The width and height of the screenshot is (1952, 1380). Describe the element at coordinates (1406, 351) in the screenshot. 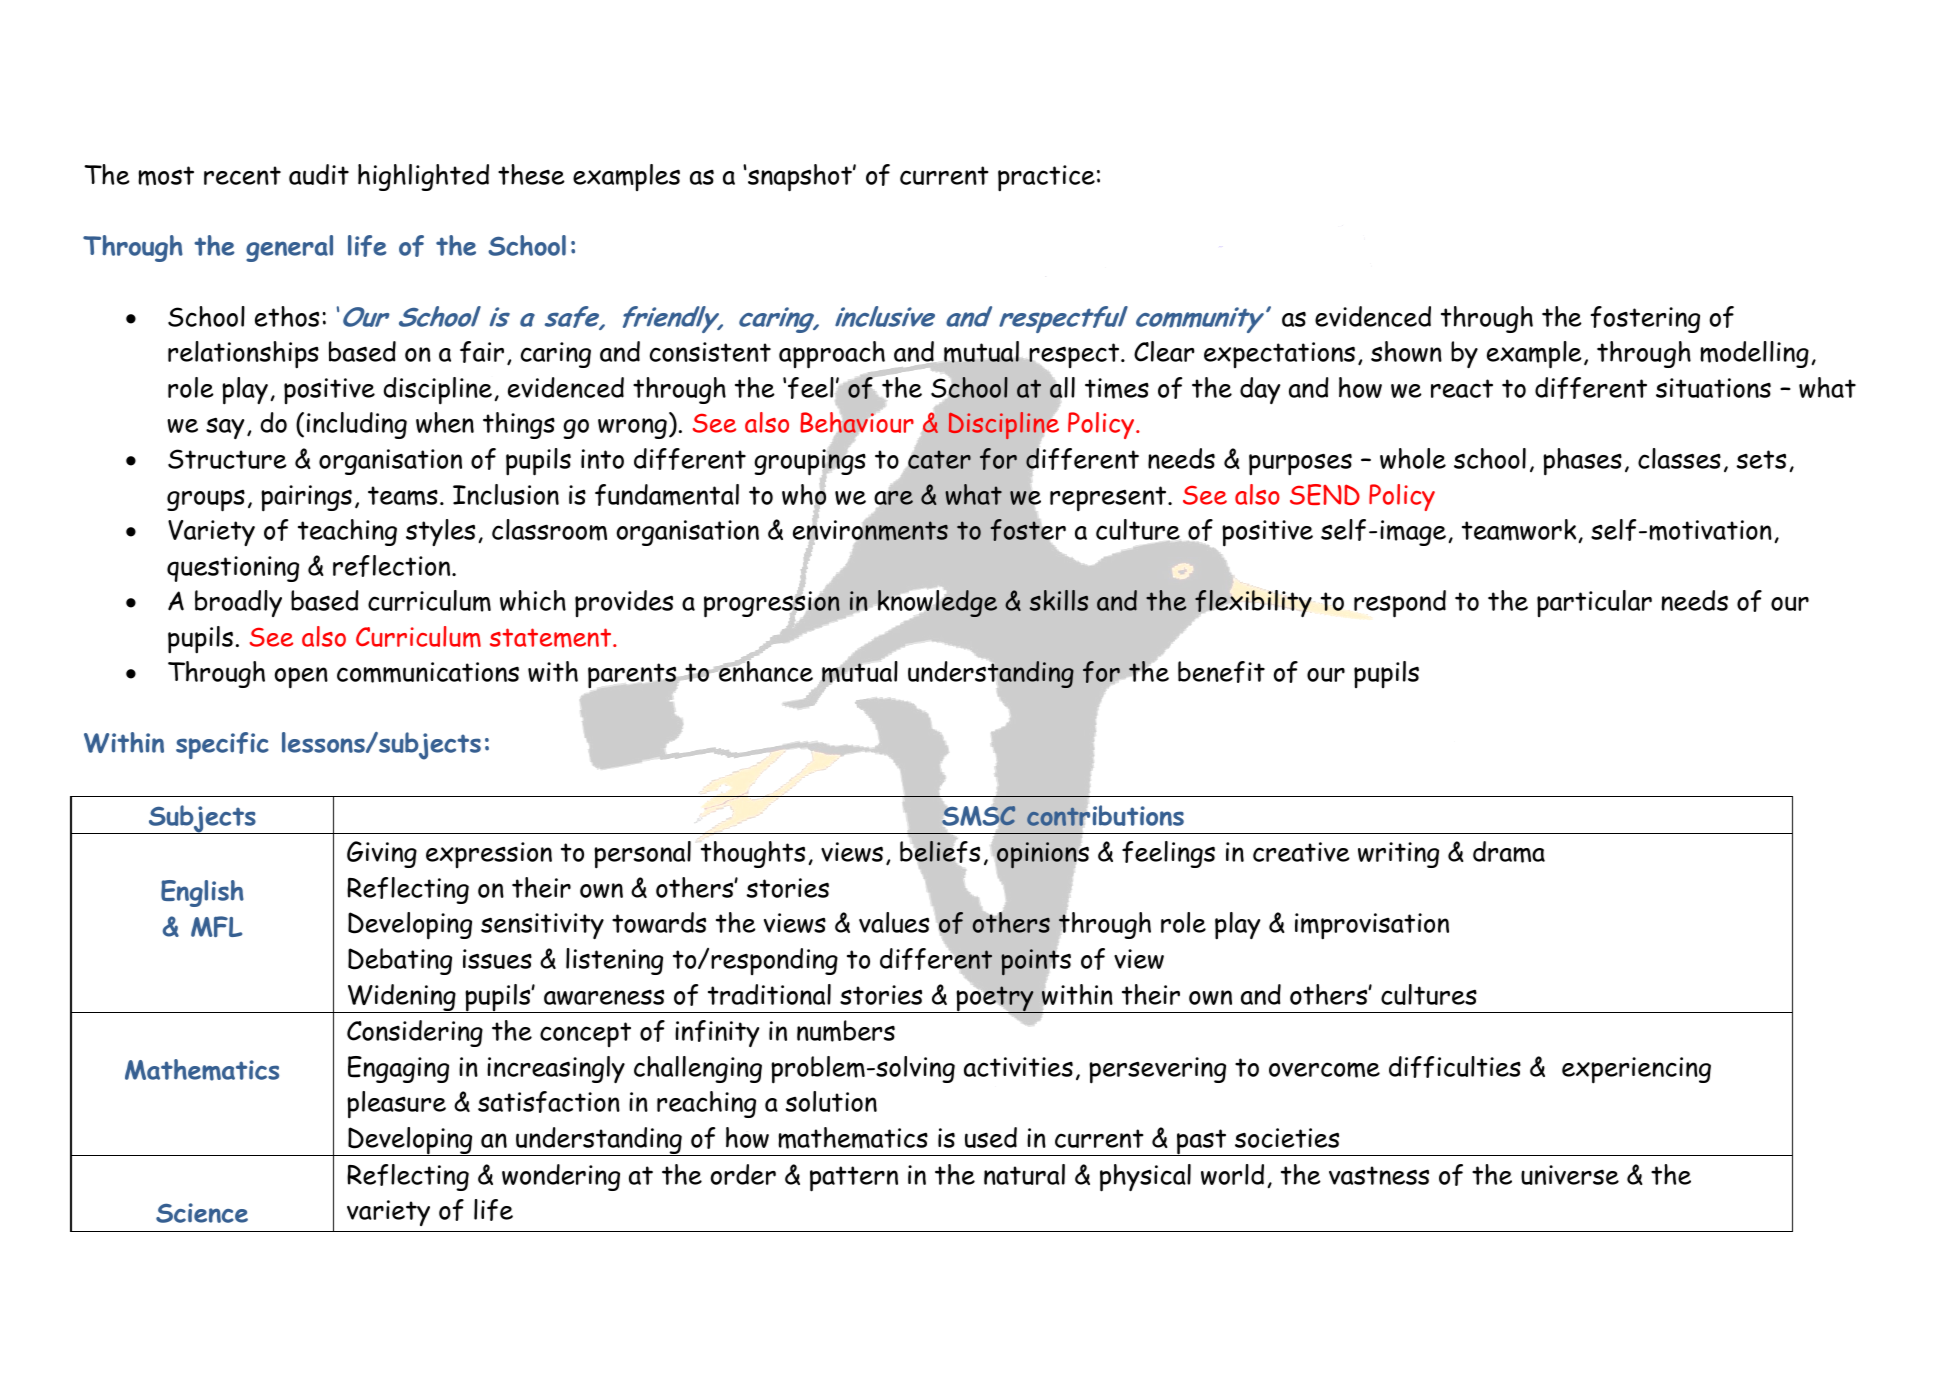

I see `shown` at that location.
